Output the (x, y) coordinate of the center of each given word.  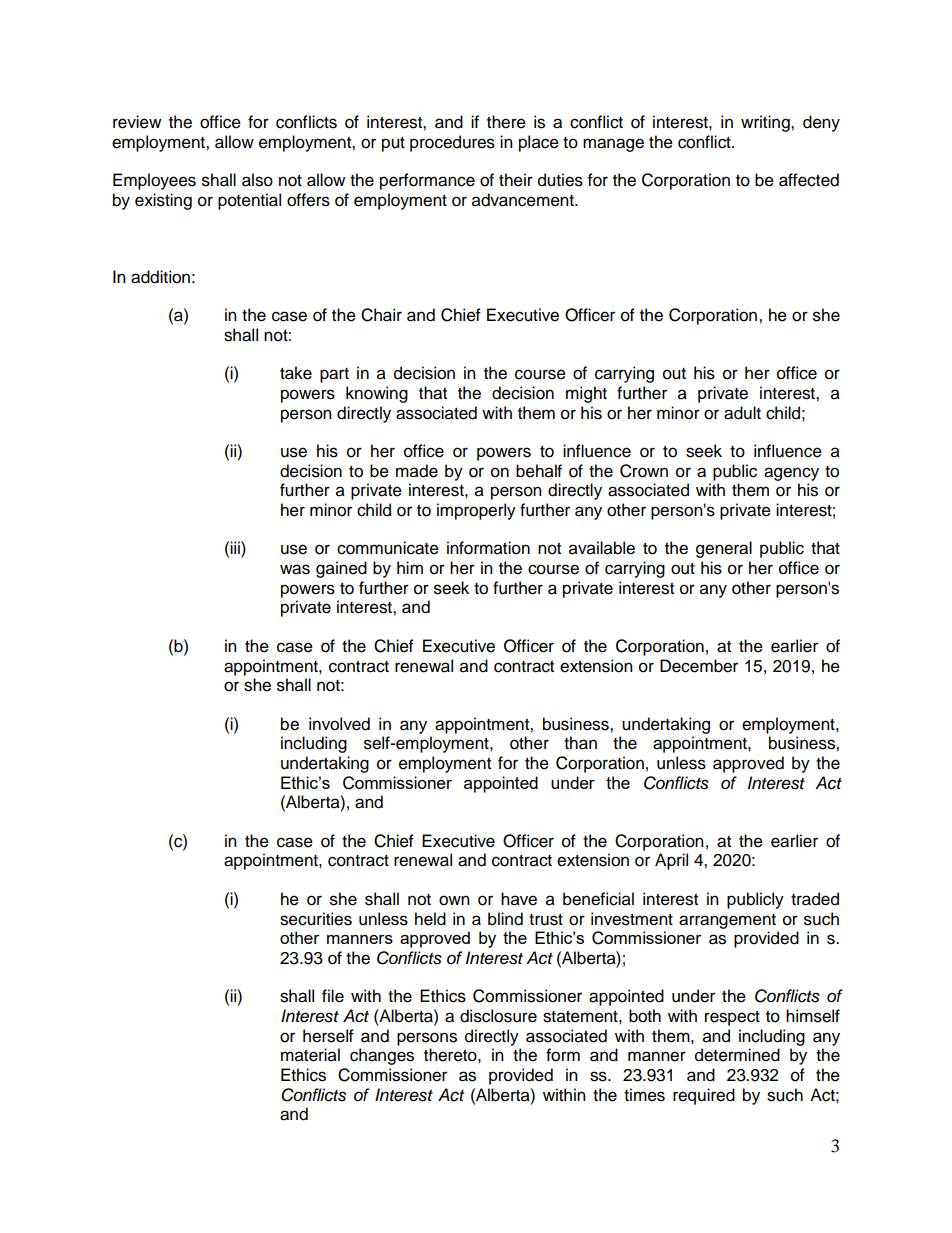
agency (791, 474)
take (296, 373)
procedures (452, 143)
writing (766, 123)
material (310, 1055)
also (257, 180)
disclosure (498, 1016)
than (580, 743)
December (699, 666)
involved (339, 724)
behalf (539, 471)
